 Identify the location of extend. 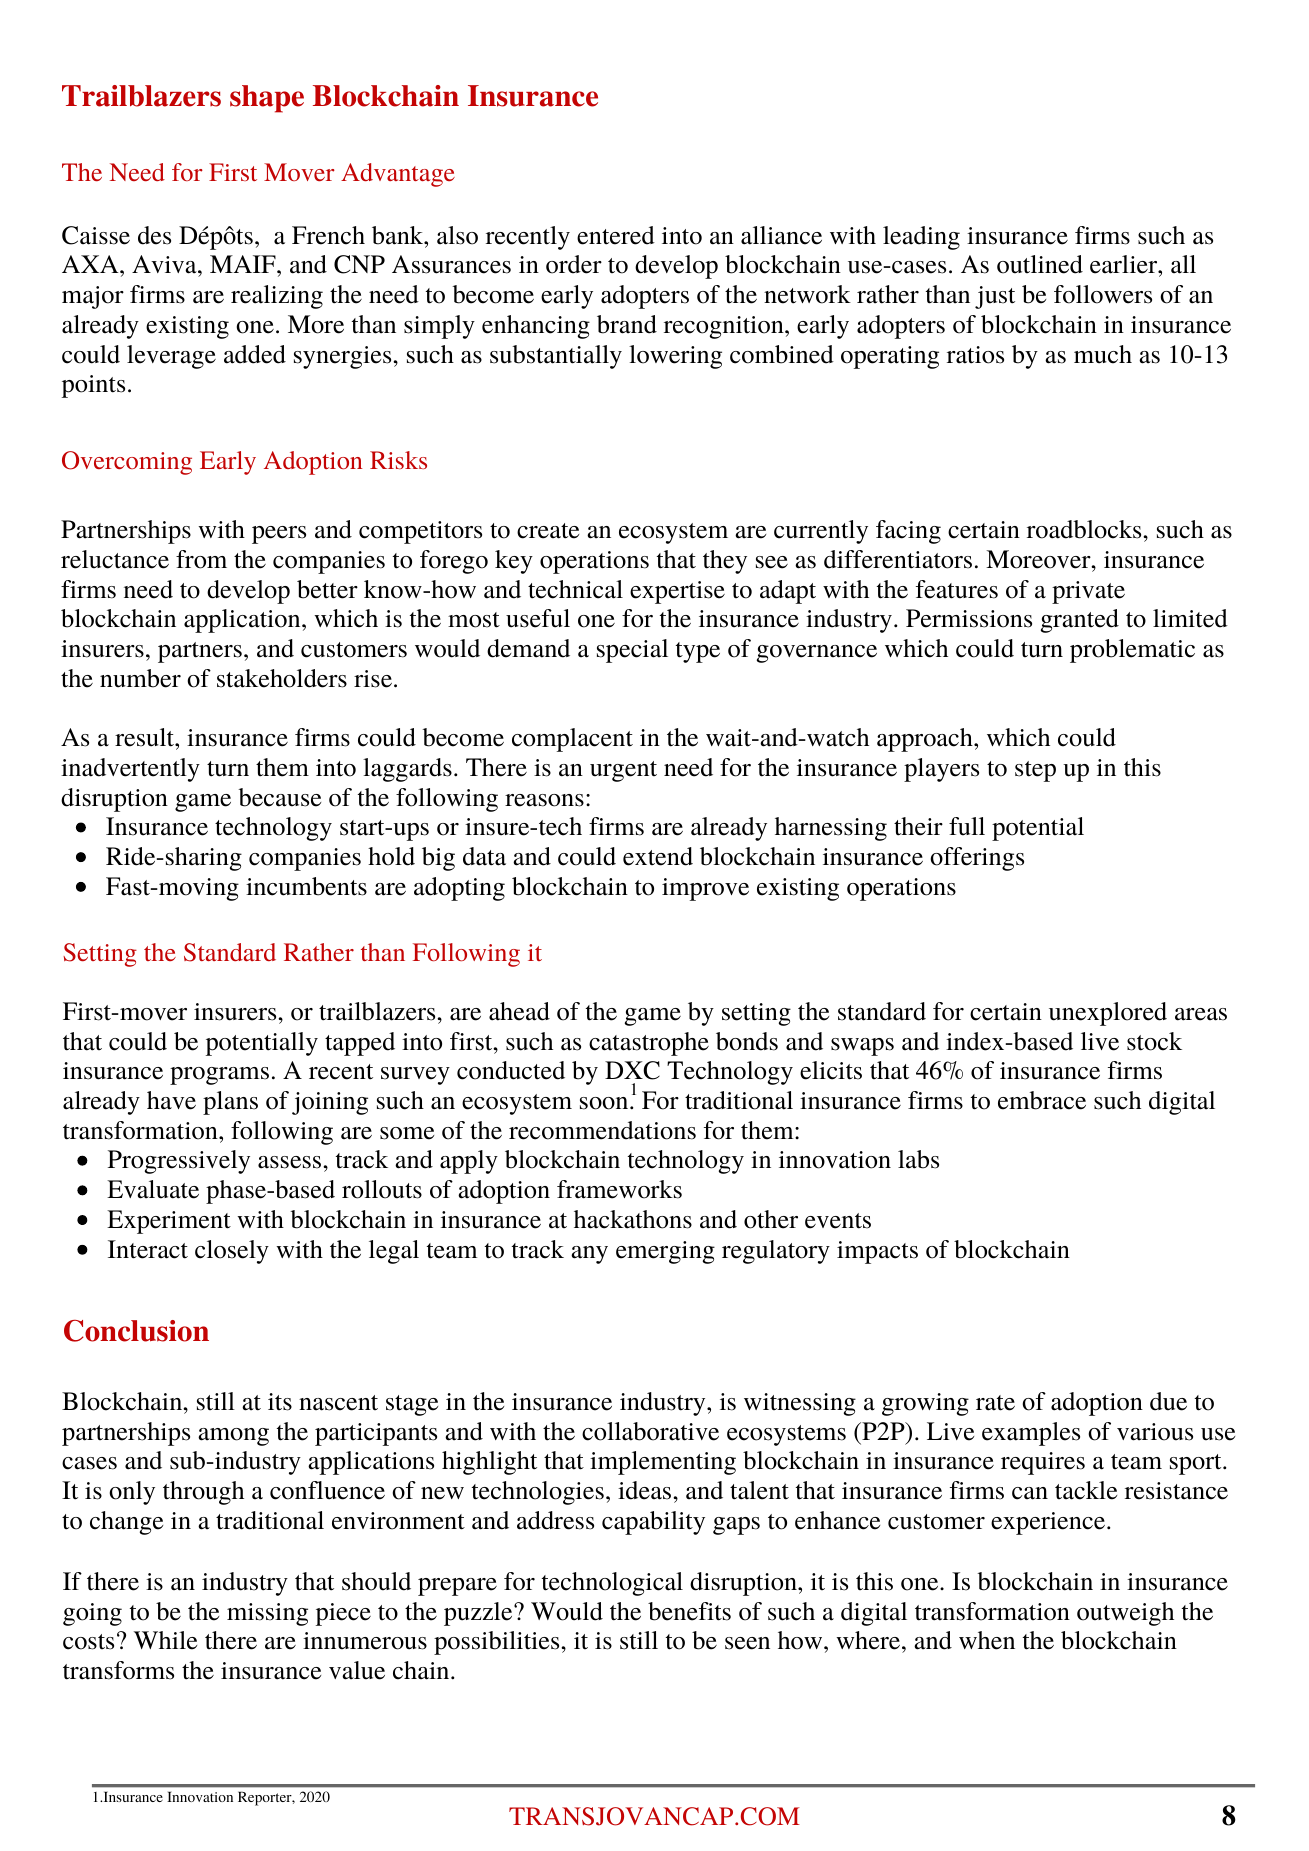
(658, 856).
